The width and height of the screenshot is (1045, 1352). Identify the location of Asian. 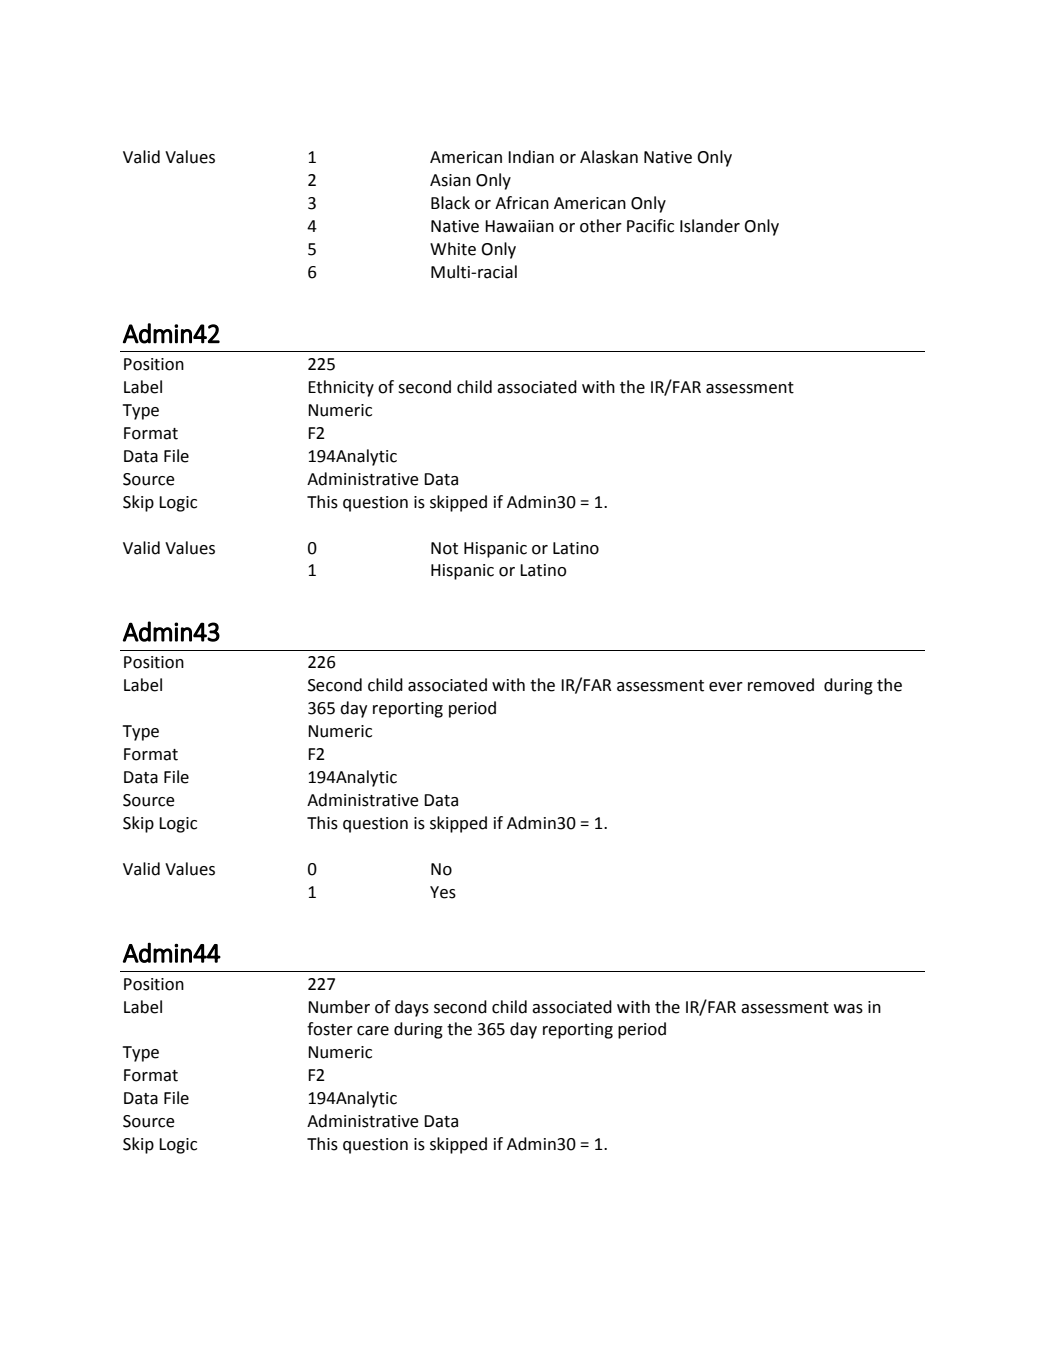
(450, 180).
